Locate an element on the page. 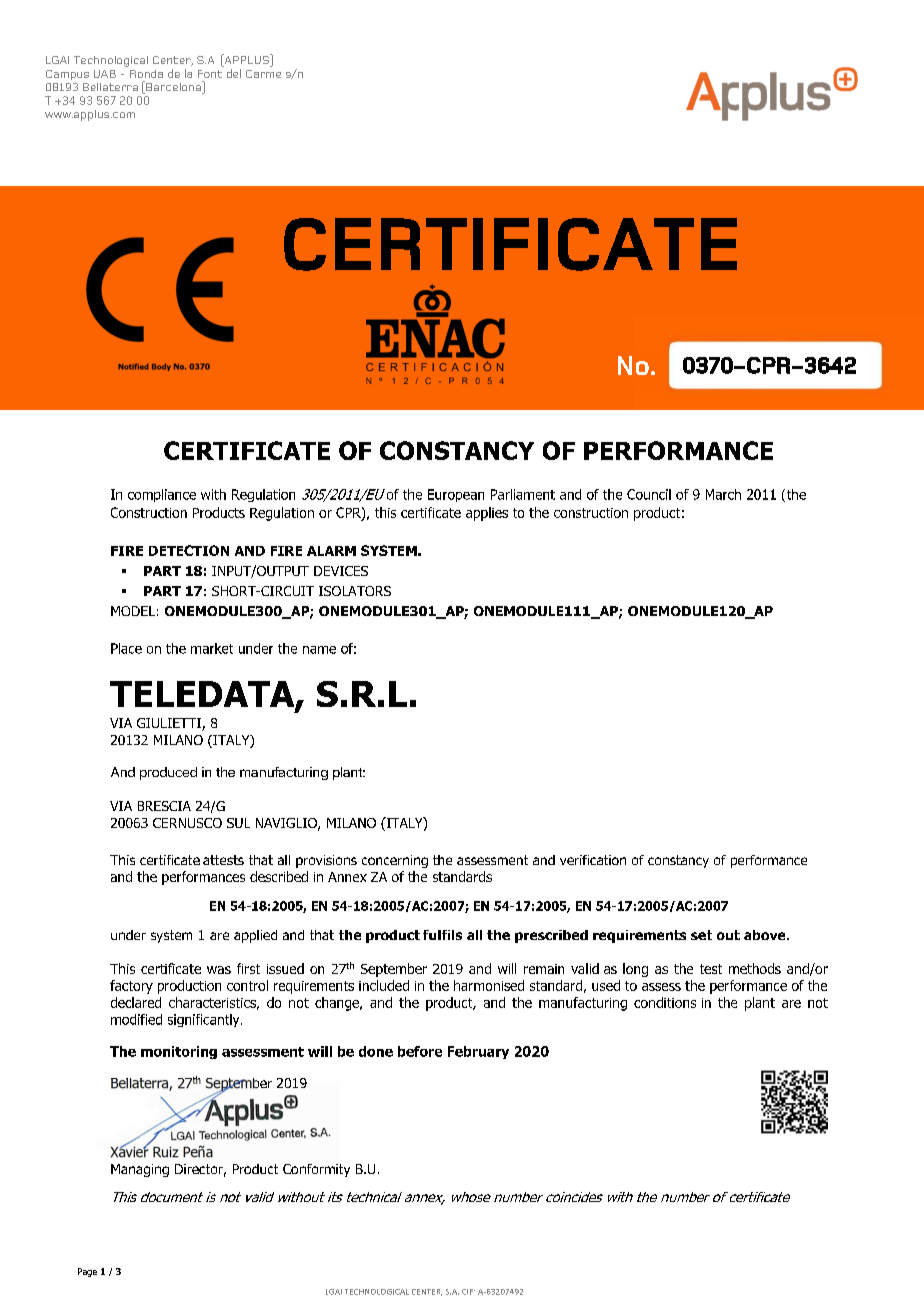 The width and height of the page is (924, 1308). included is located at coordinates (384, 985).
